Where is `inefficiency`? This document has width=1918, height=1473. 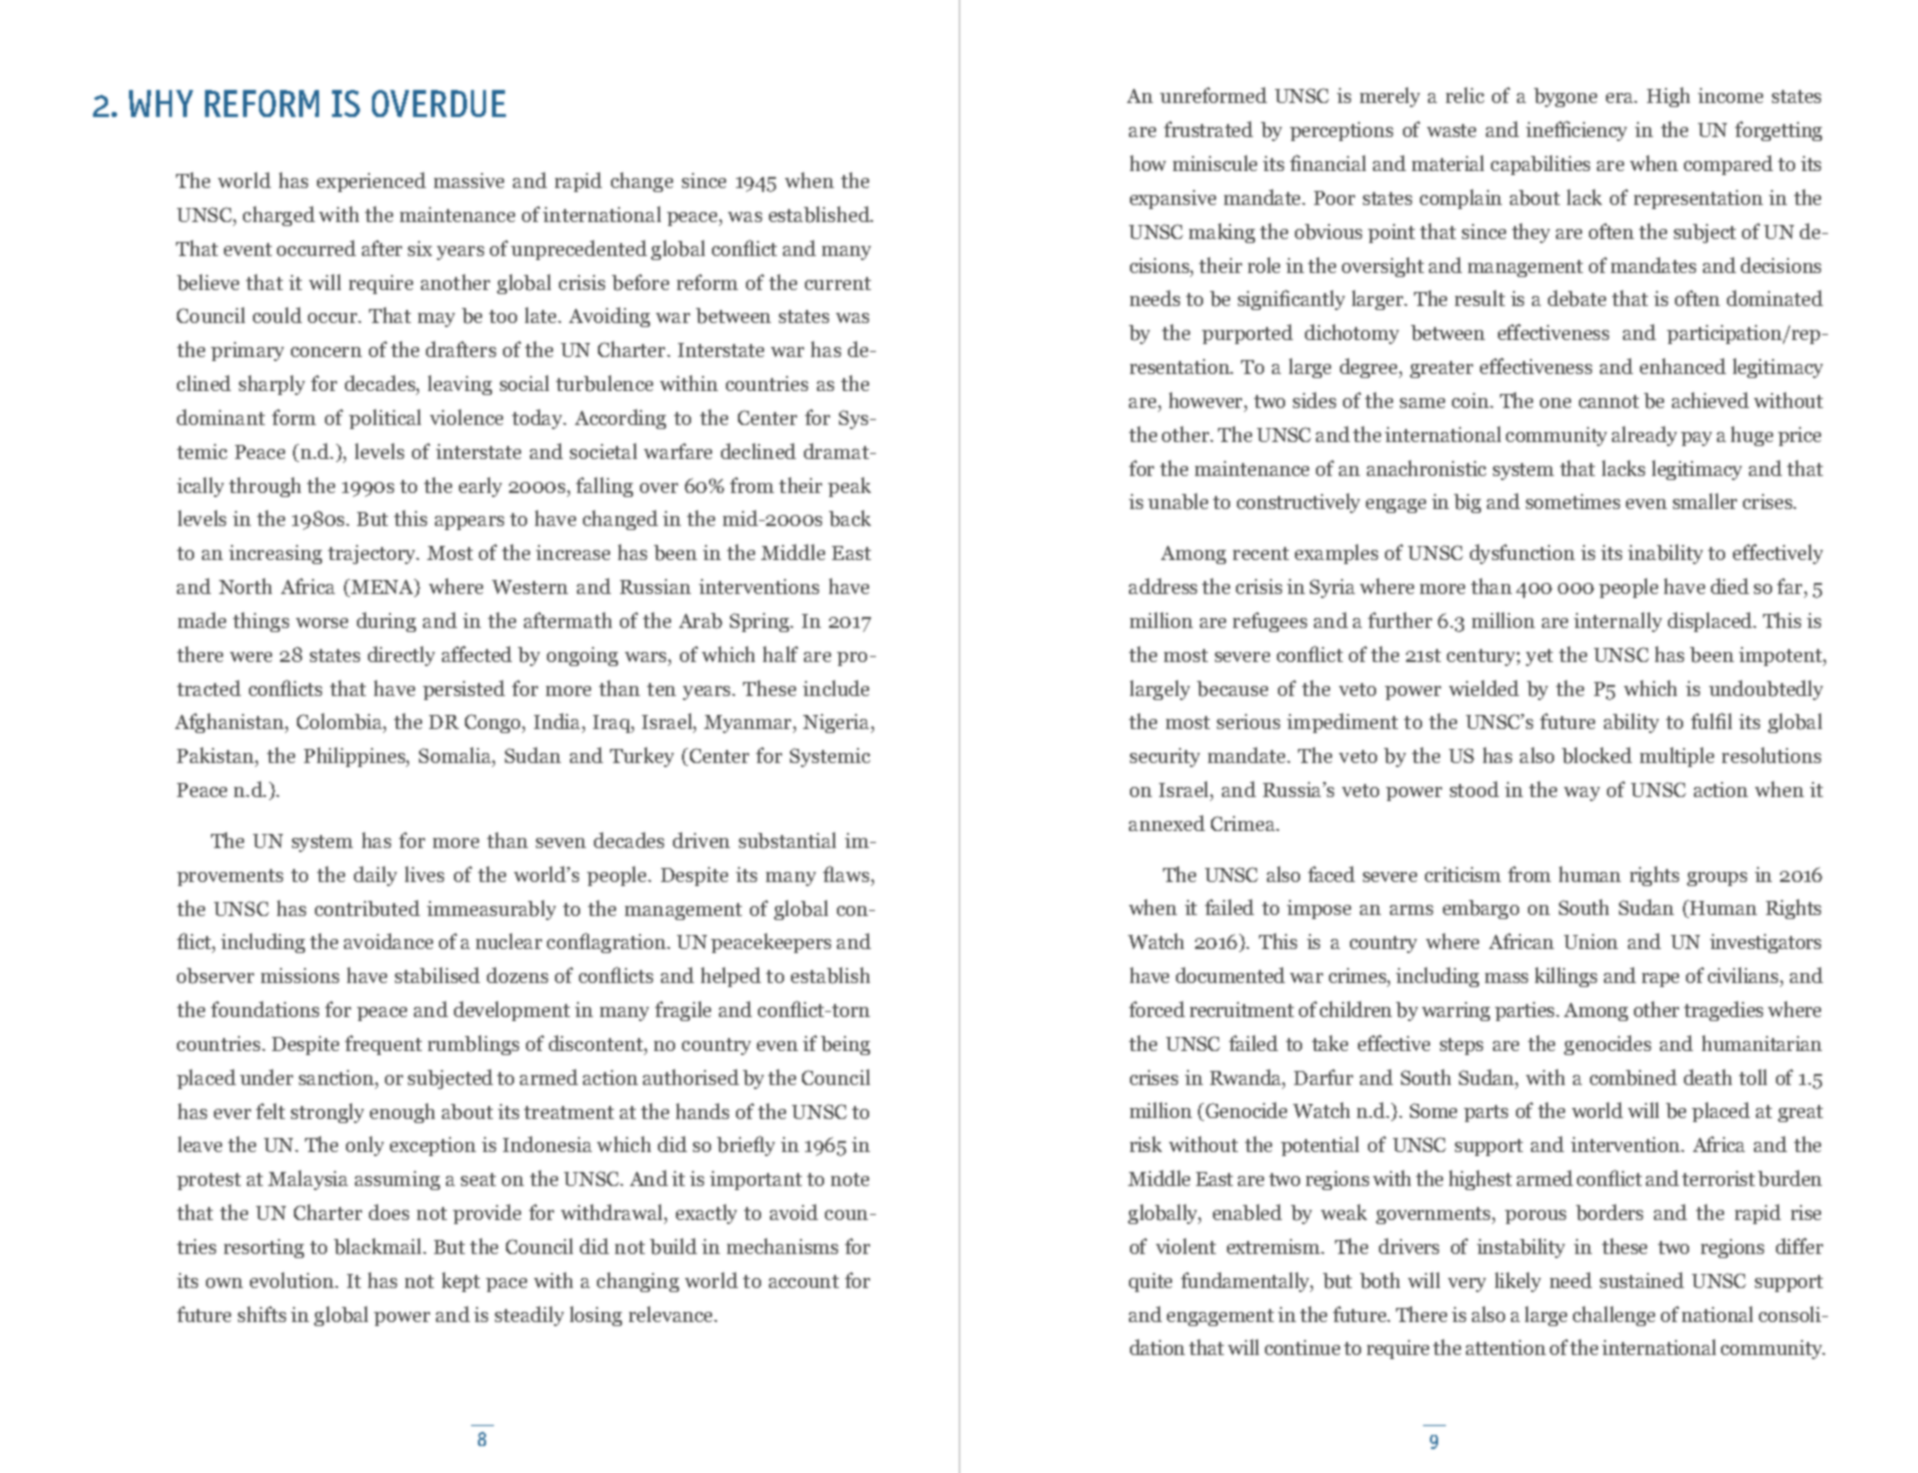 inefficiency is located at coordinates (1576, 131).
